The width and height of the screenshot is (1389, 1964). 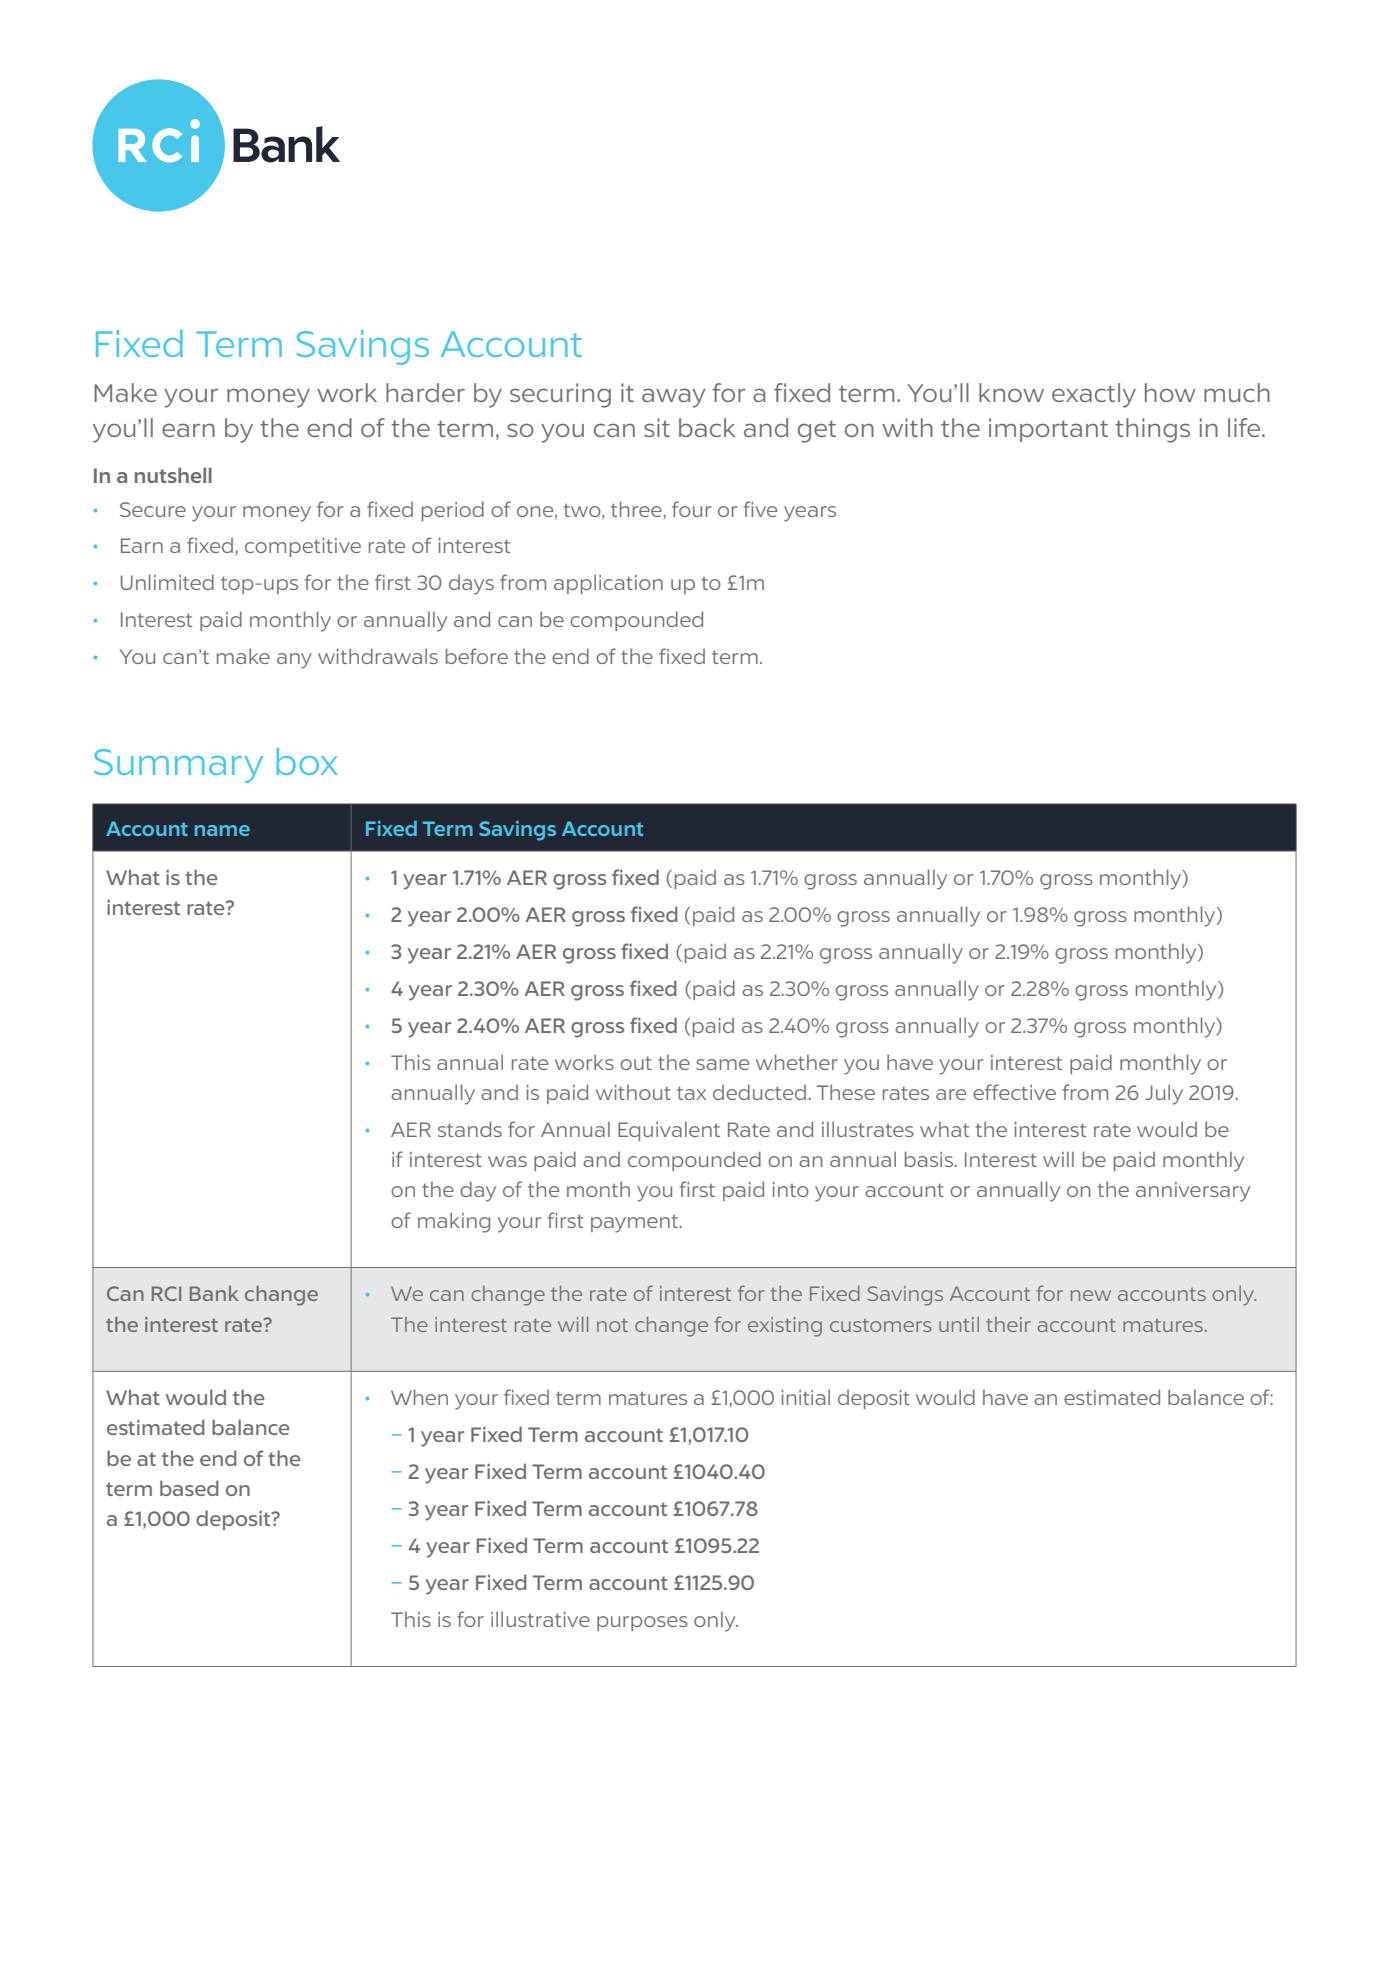 What do you see at coordinates (1091, 1295) in the screenshot?
I see `new` at bounding box center [1091, 1295].
